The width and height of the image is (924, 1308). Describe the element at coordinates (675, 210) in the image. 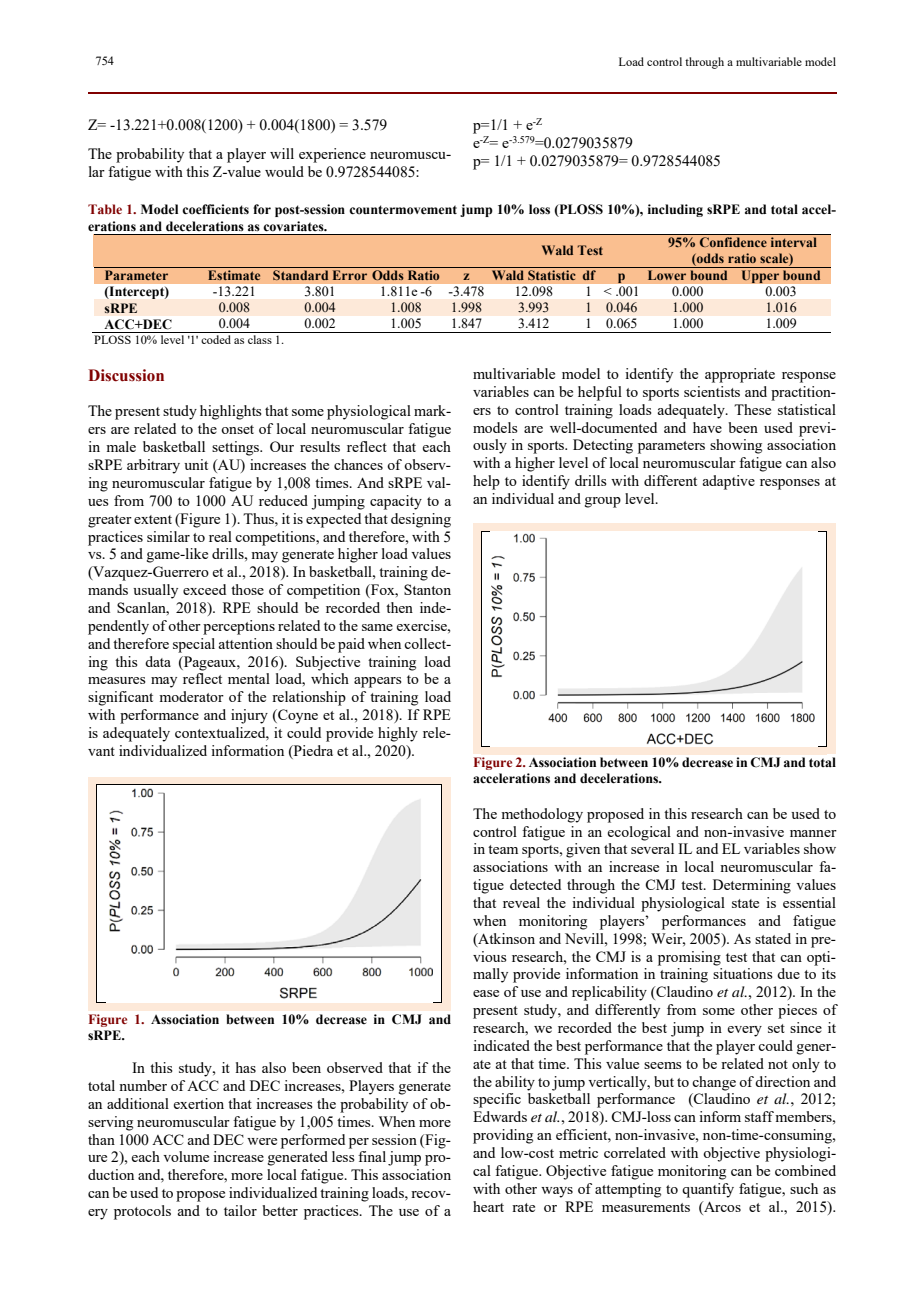

I see `including` at that location.
